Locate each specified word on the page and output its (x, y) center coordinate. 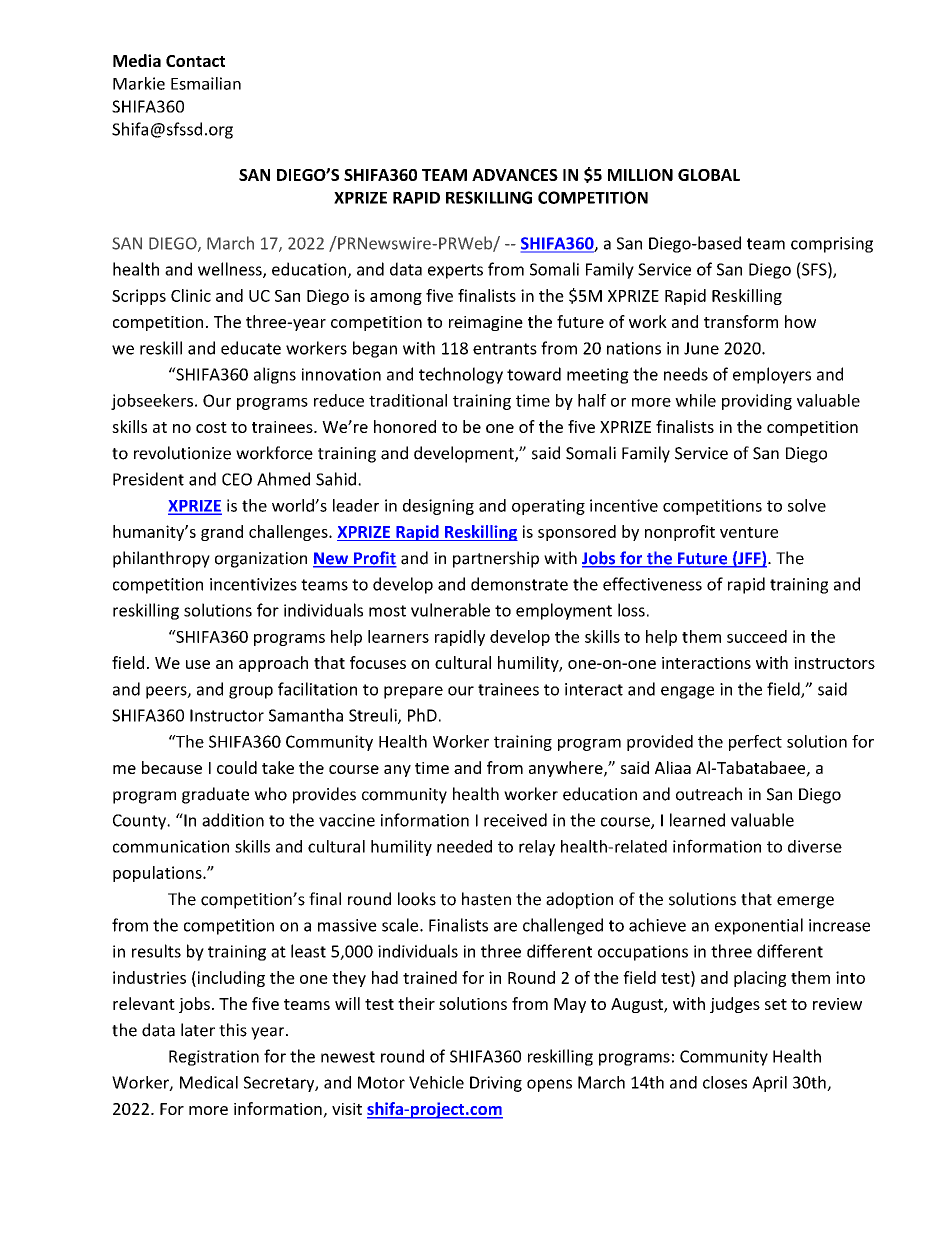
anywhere (567, 769)
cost (211, 427)
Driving (496, 1084)
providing (757, 402)
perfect (755, 743)
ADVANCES (515, 175)
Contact (195, 61)
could (237, 767)
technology (461, 375)
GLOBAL (709, 175)
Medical (209, 1082)
